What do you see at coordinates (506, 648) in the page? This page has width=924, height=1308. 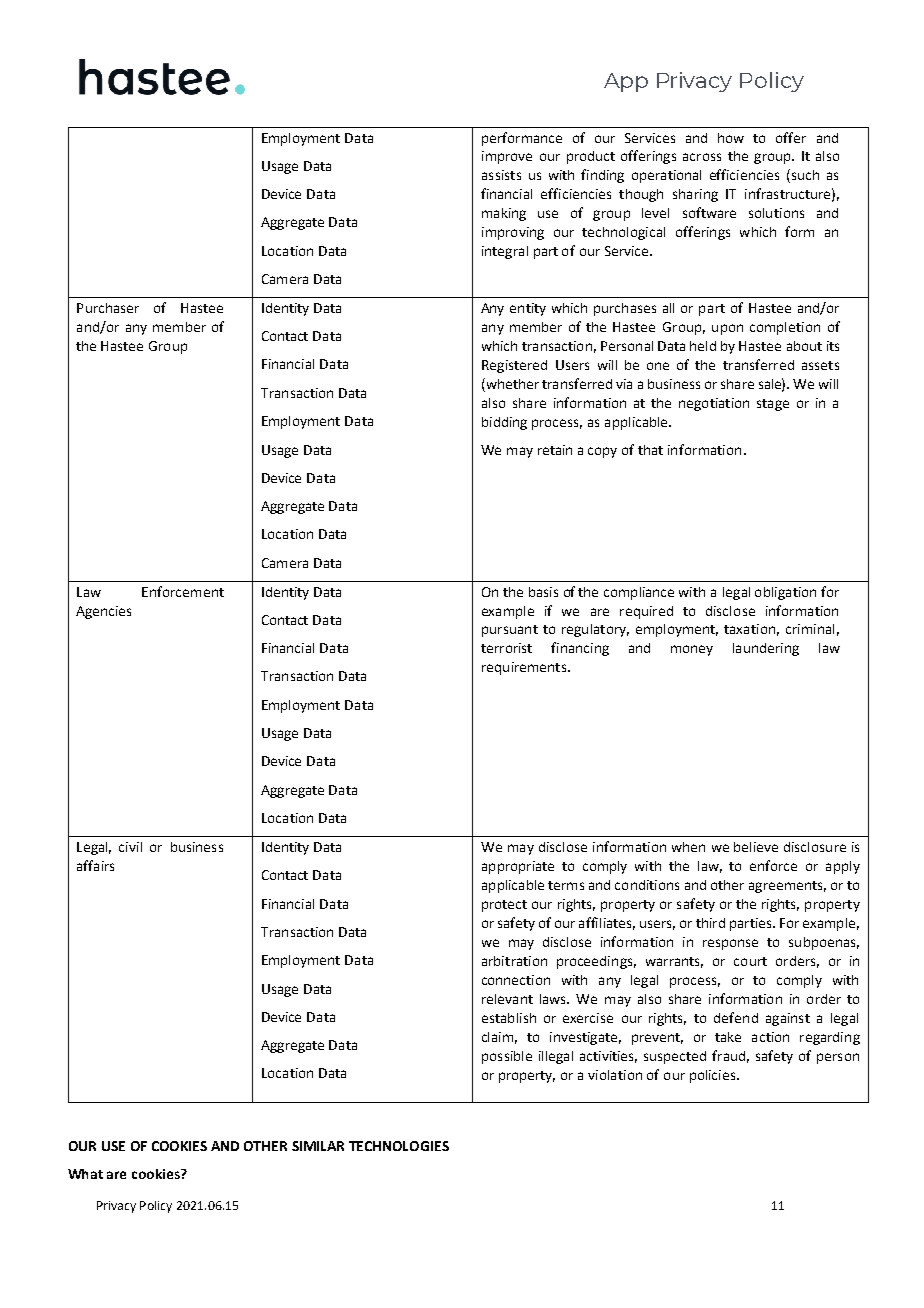 I see `terrorist` at bounding box center [506, 648].
